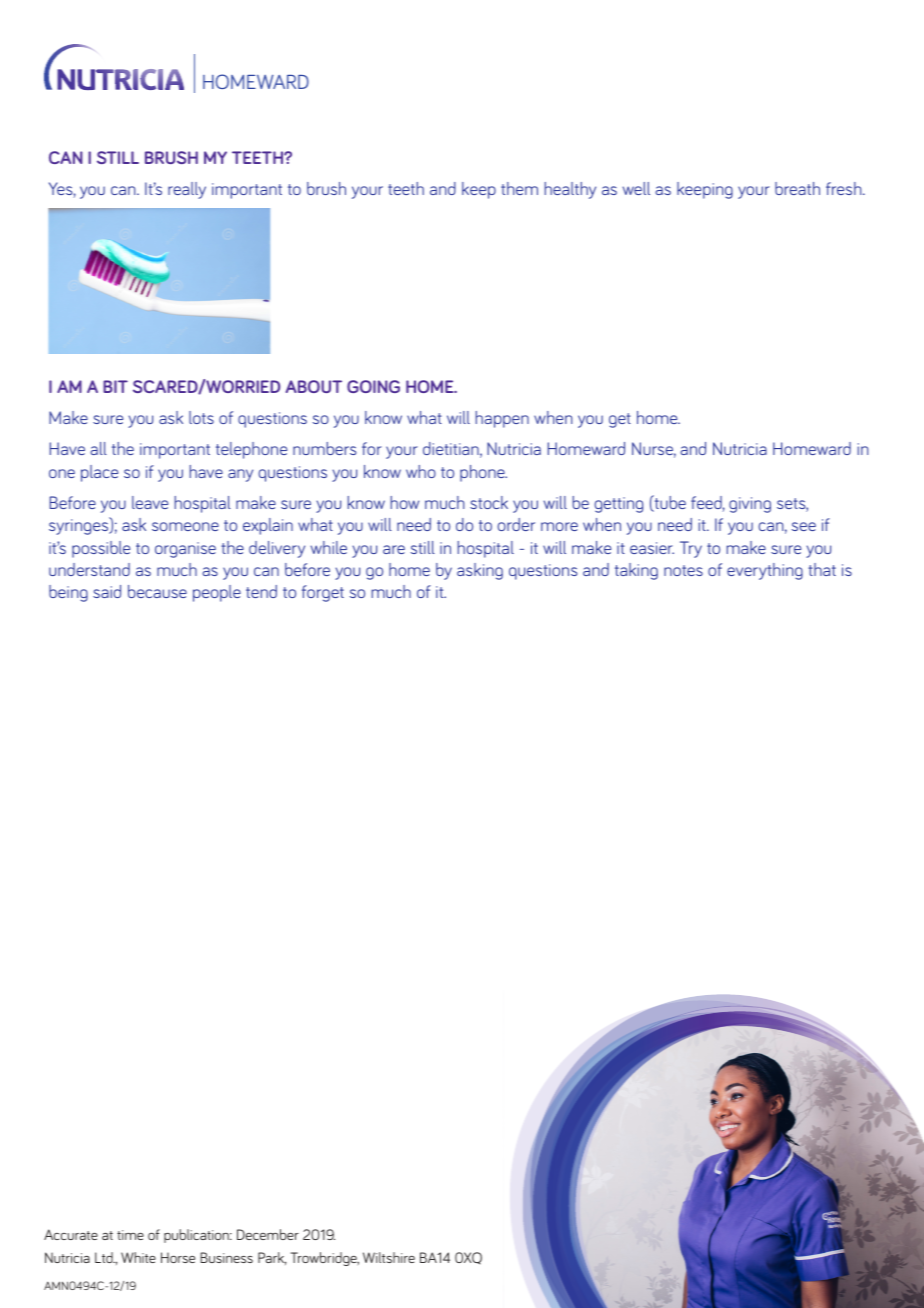 The image size is (924, 1308). Describe the element at coordinates (797, 188) in the screenshot. I see `breath` at that location.
